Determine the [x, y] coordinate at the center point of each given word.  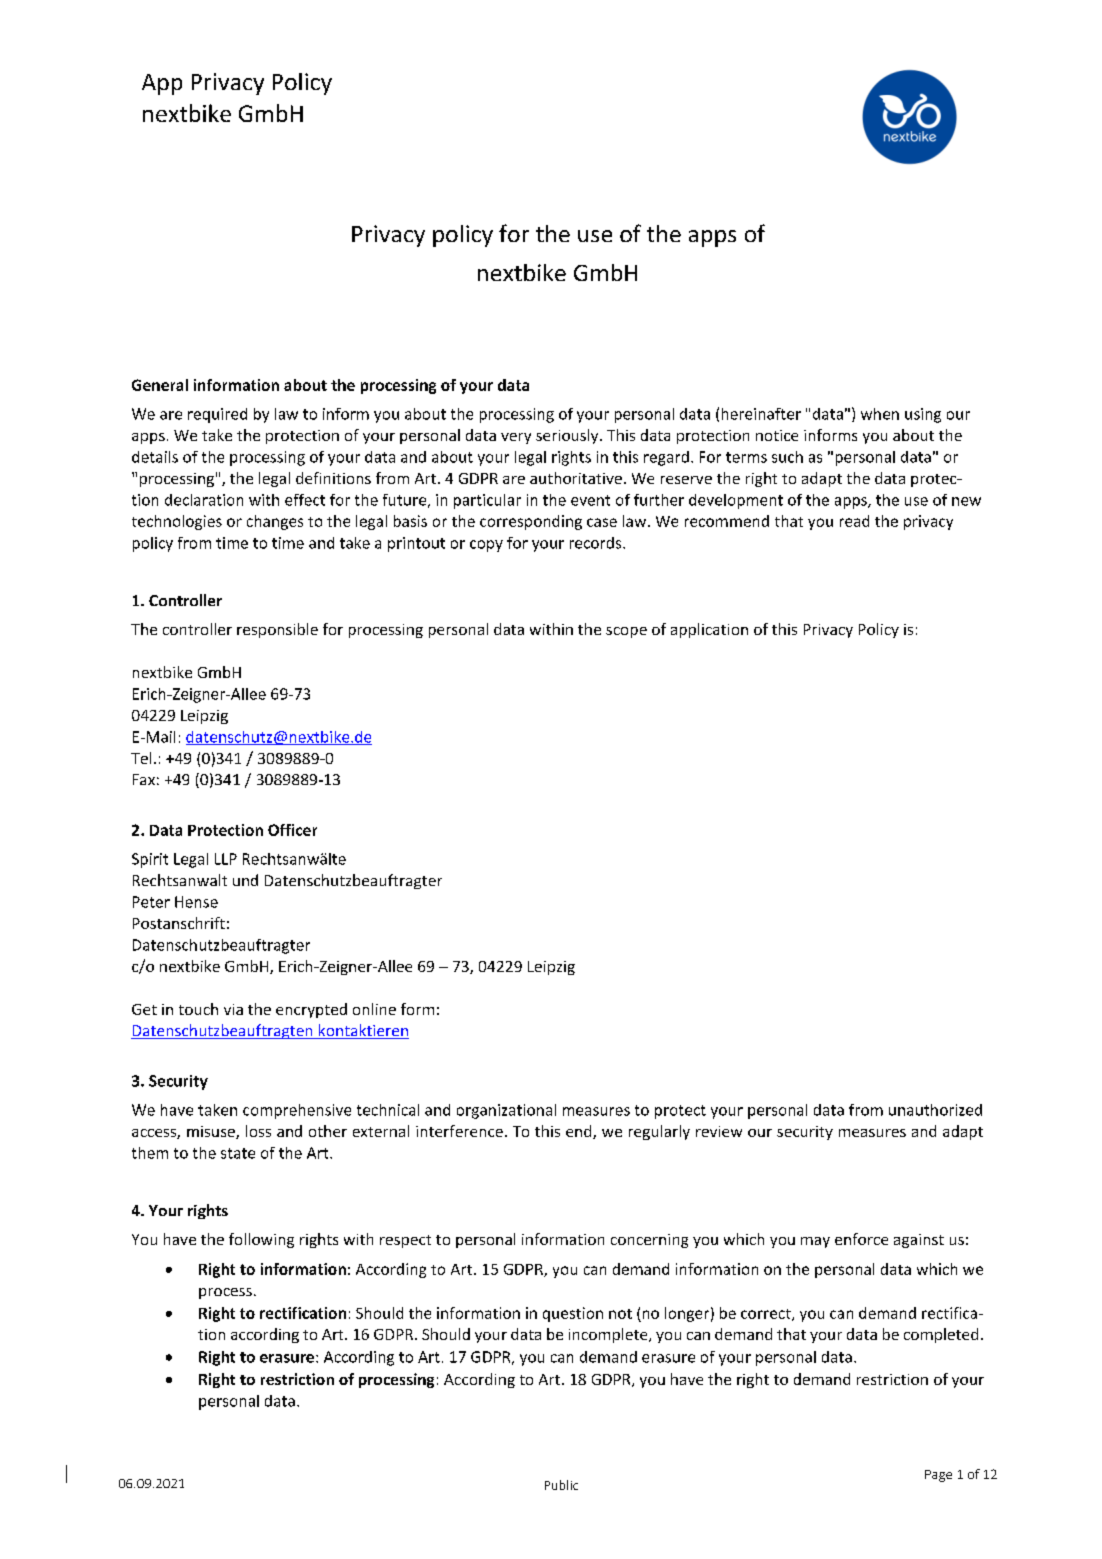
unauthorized [935, 1110]
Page [938, 1476]
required [217, 415]
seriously [568, 436]
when [880, 414]
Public [561, 1485]
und [245, 880]
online [374, 1009]
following [261, 1240]
